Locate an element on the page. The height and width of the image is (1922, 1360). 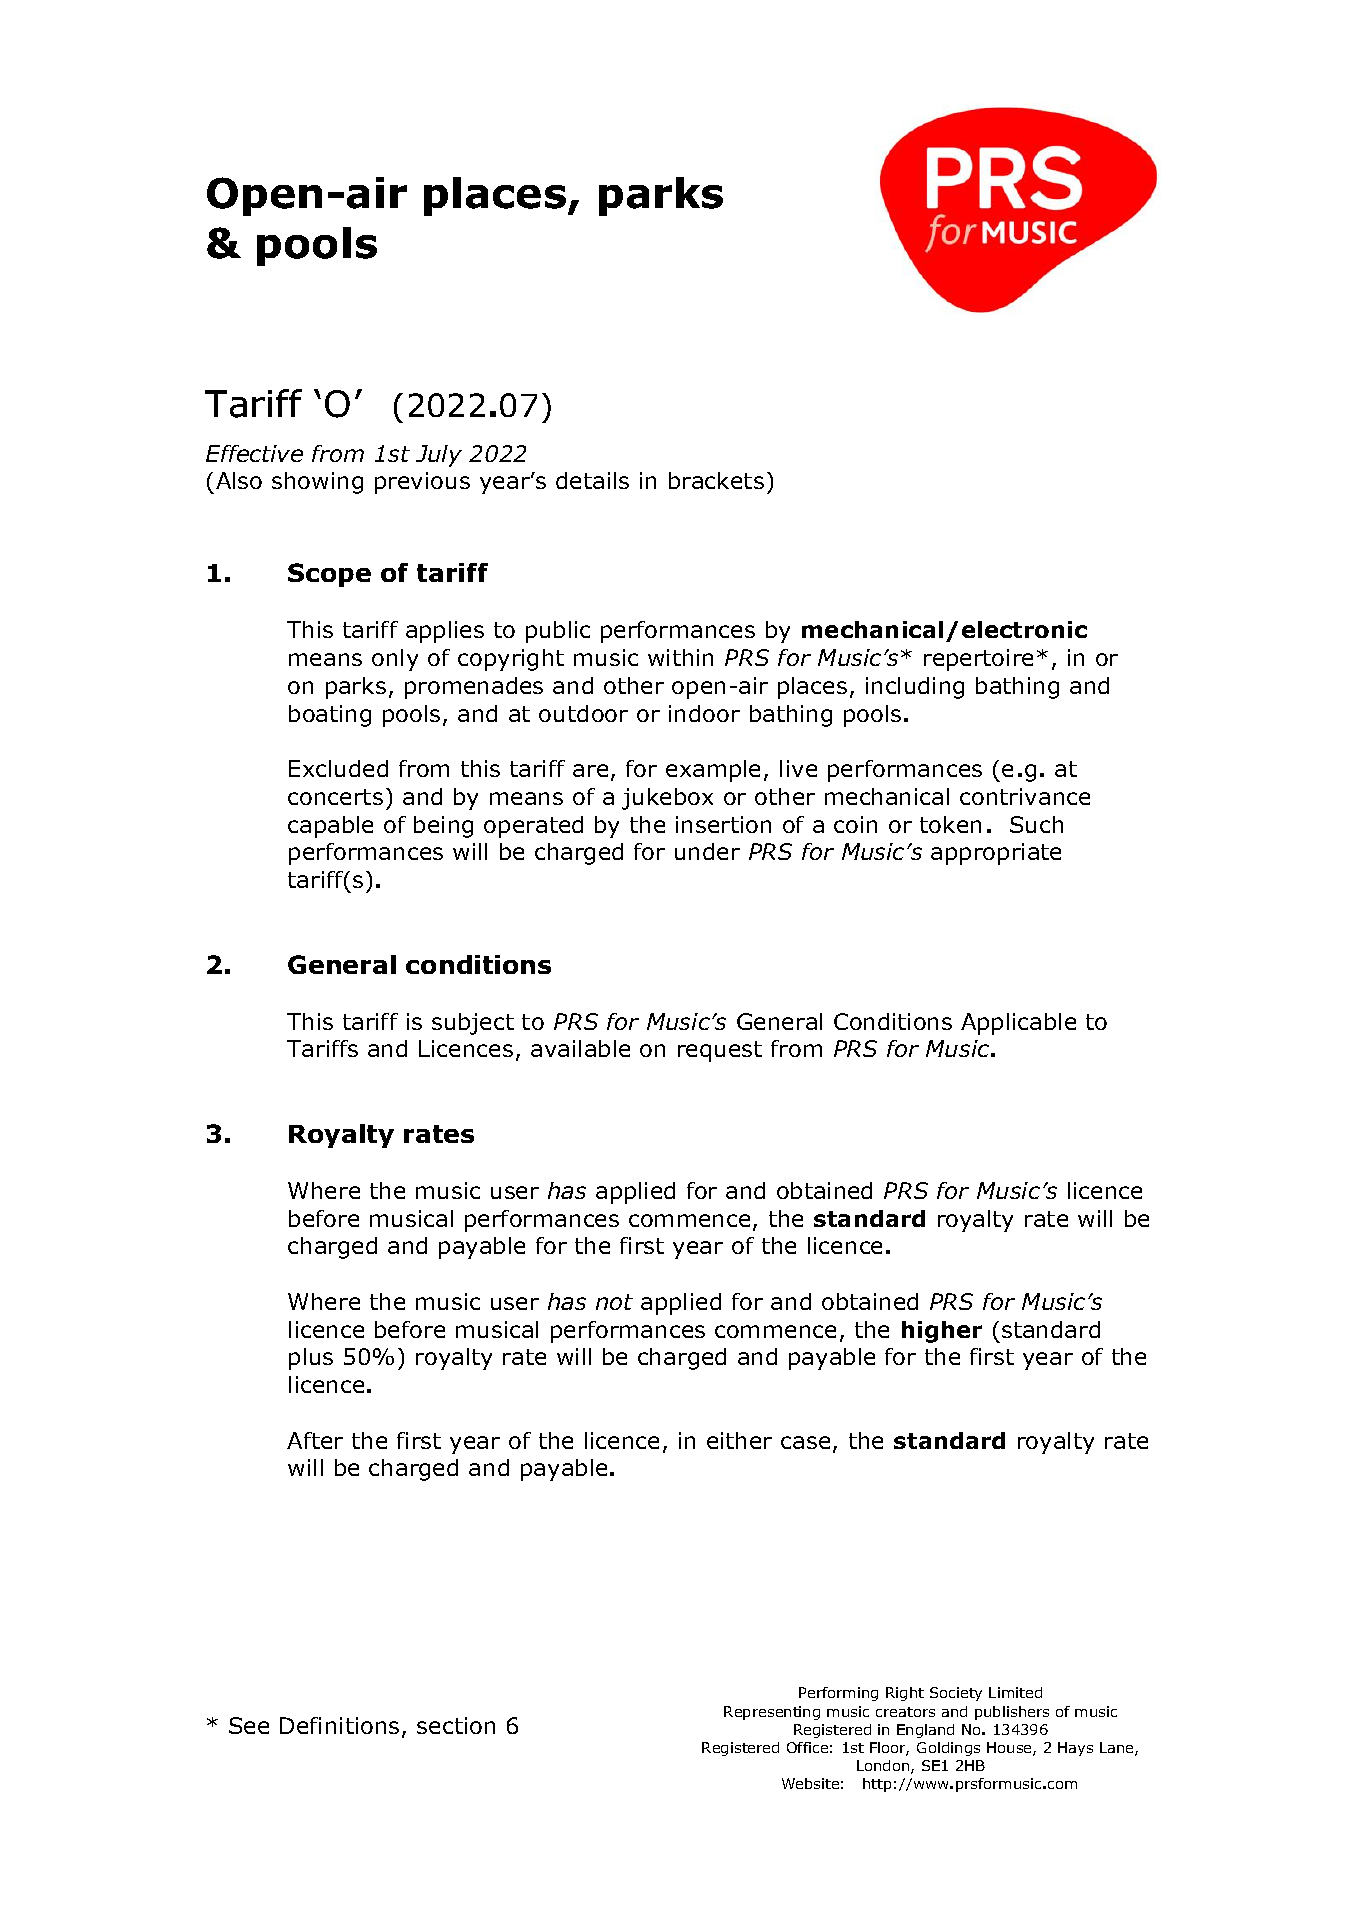
repertoire is located at coordinates (978, 660).
